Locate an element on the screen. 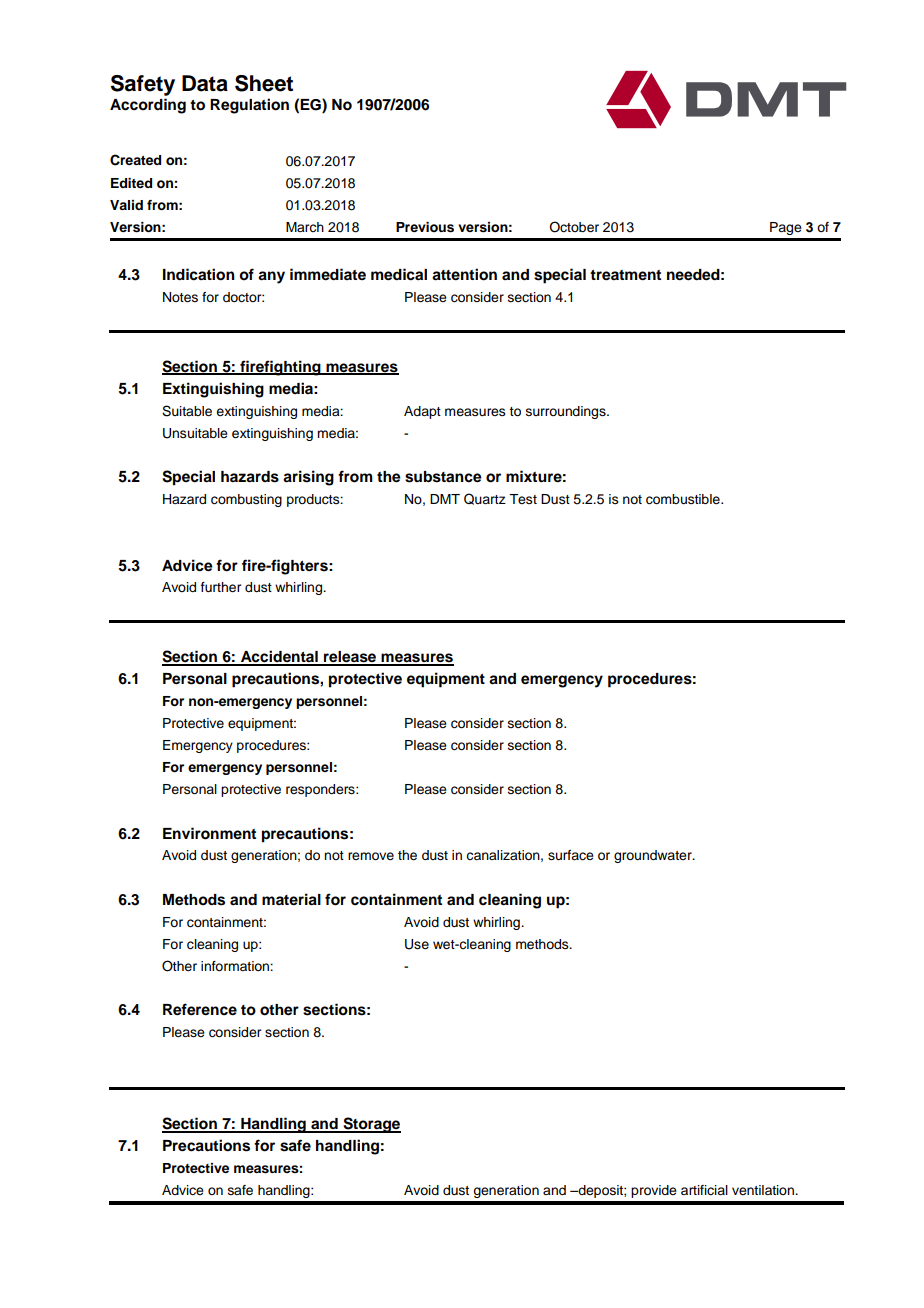  Page is located at coordinates (786, 228).
